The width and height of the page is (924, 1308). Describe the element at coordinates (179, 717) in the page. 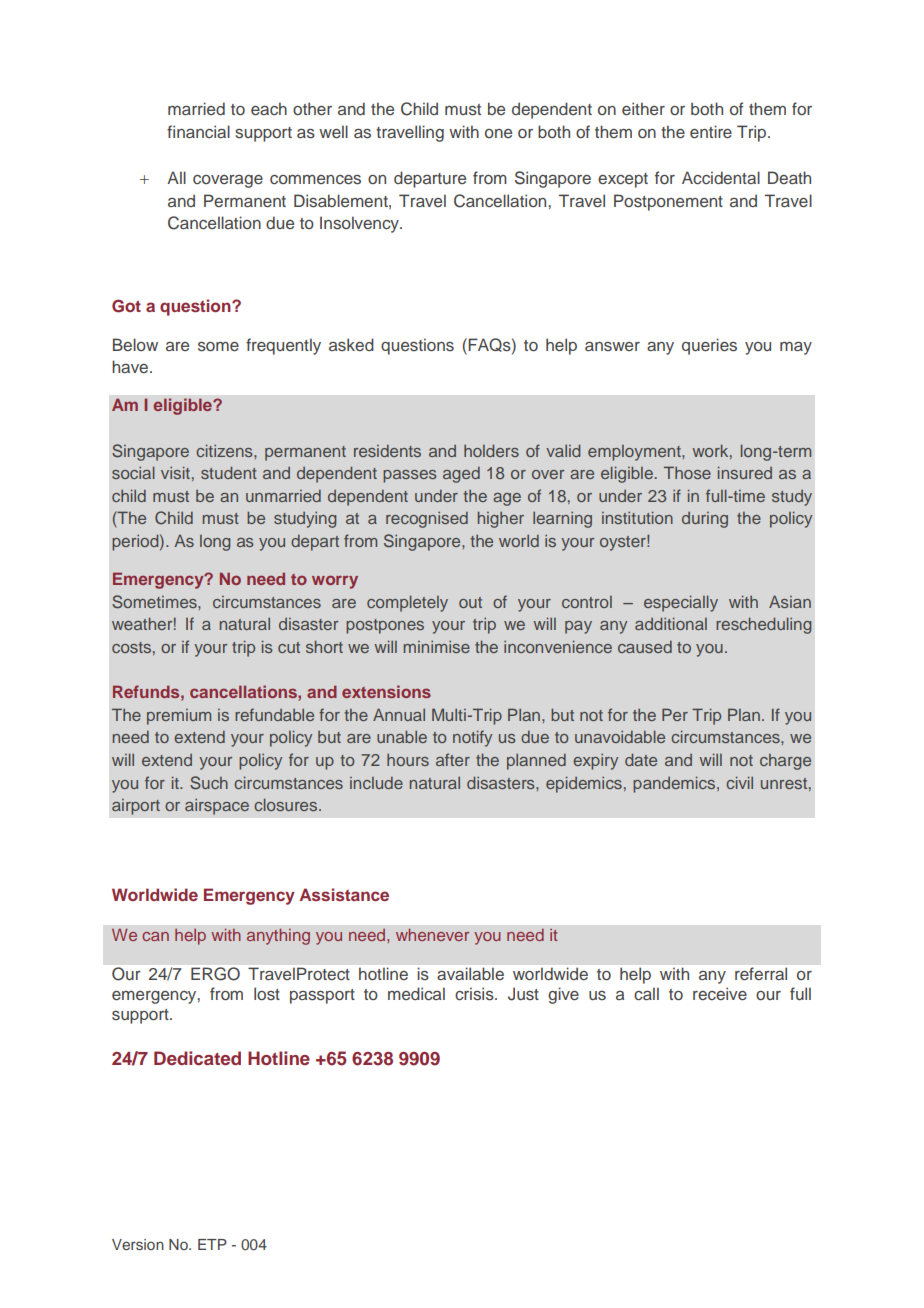

I see `premium` at that location.
